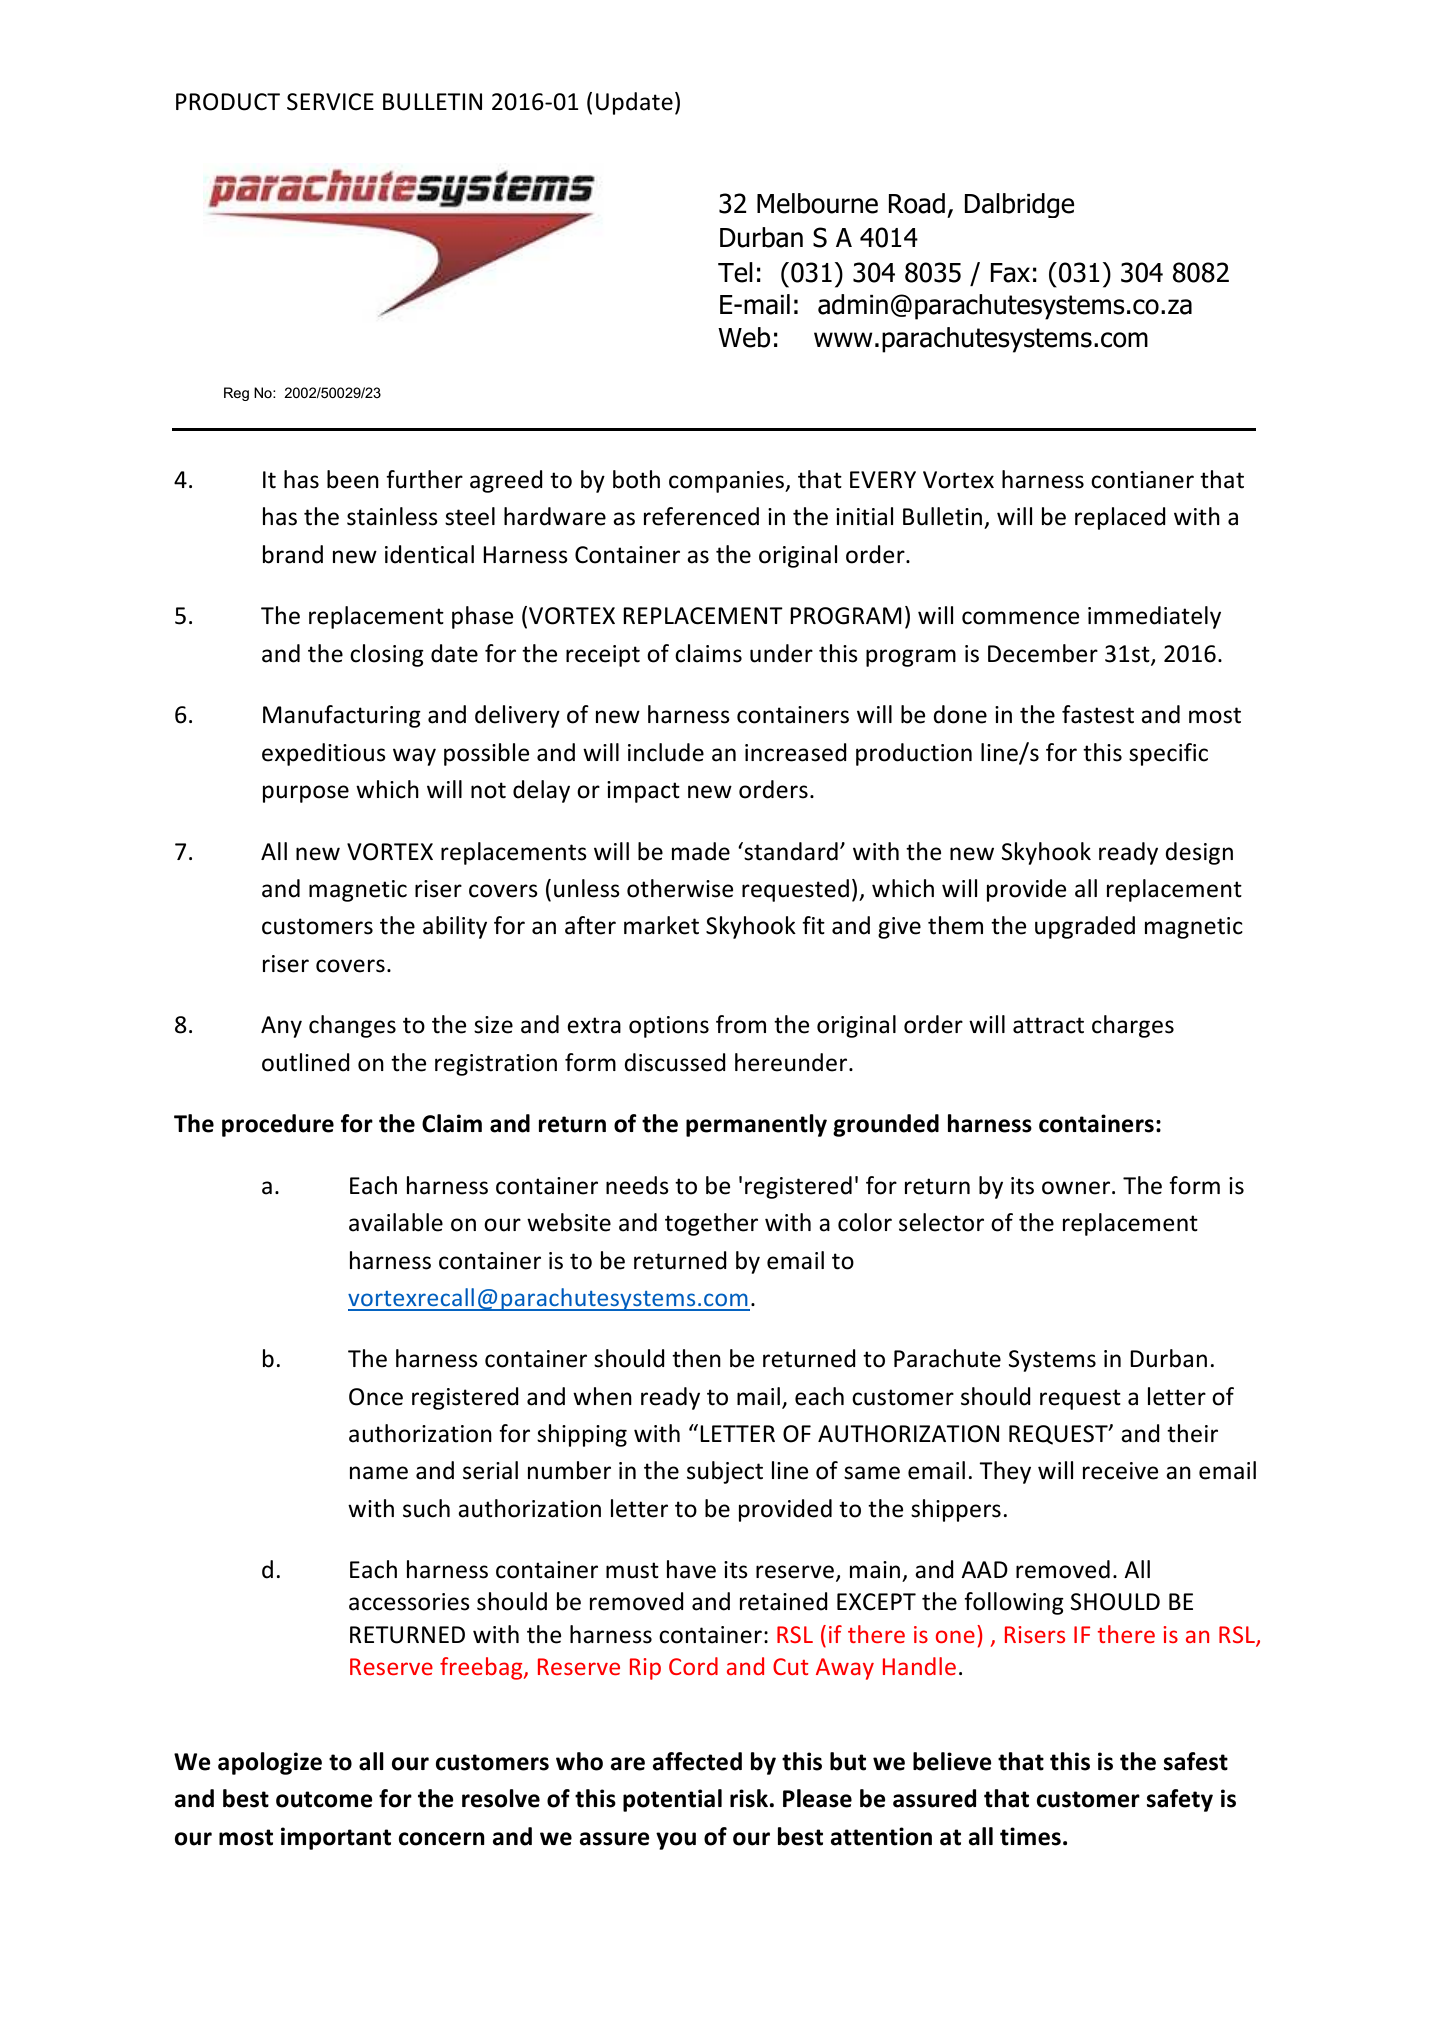 Image resolution: width=1439 pixels, height=2037 pixels. What do you see at coordinates (324, 1799) in the screenshot?
I see `outcome` at bounding box center [324, 1799].
